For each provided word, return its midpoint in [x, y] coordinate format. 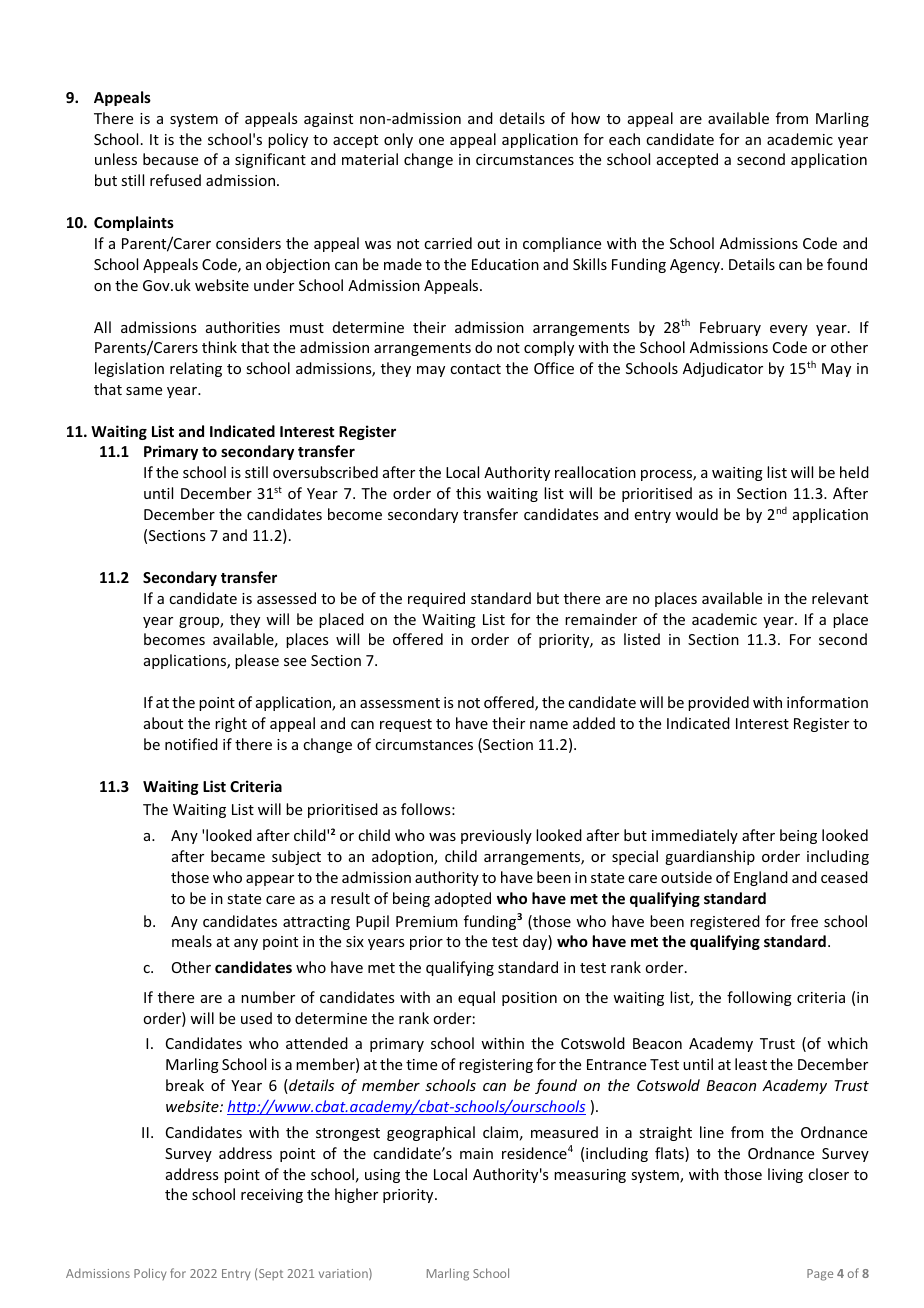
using [382, 1176]
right [231, 724]
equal [476, 998]
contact [475, 369]
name [549, 725]
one [431, 141]
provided [718, 703]
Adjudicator [723, 369]
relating [196, 369]
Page [820, 1275]
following [759, 998]
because [170, 159]
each [624, 139]
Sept [271, 1274]
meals [192, 941]
